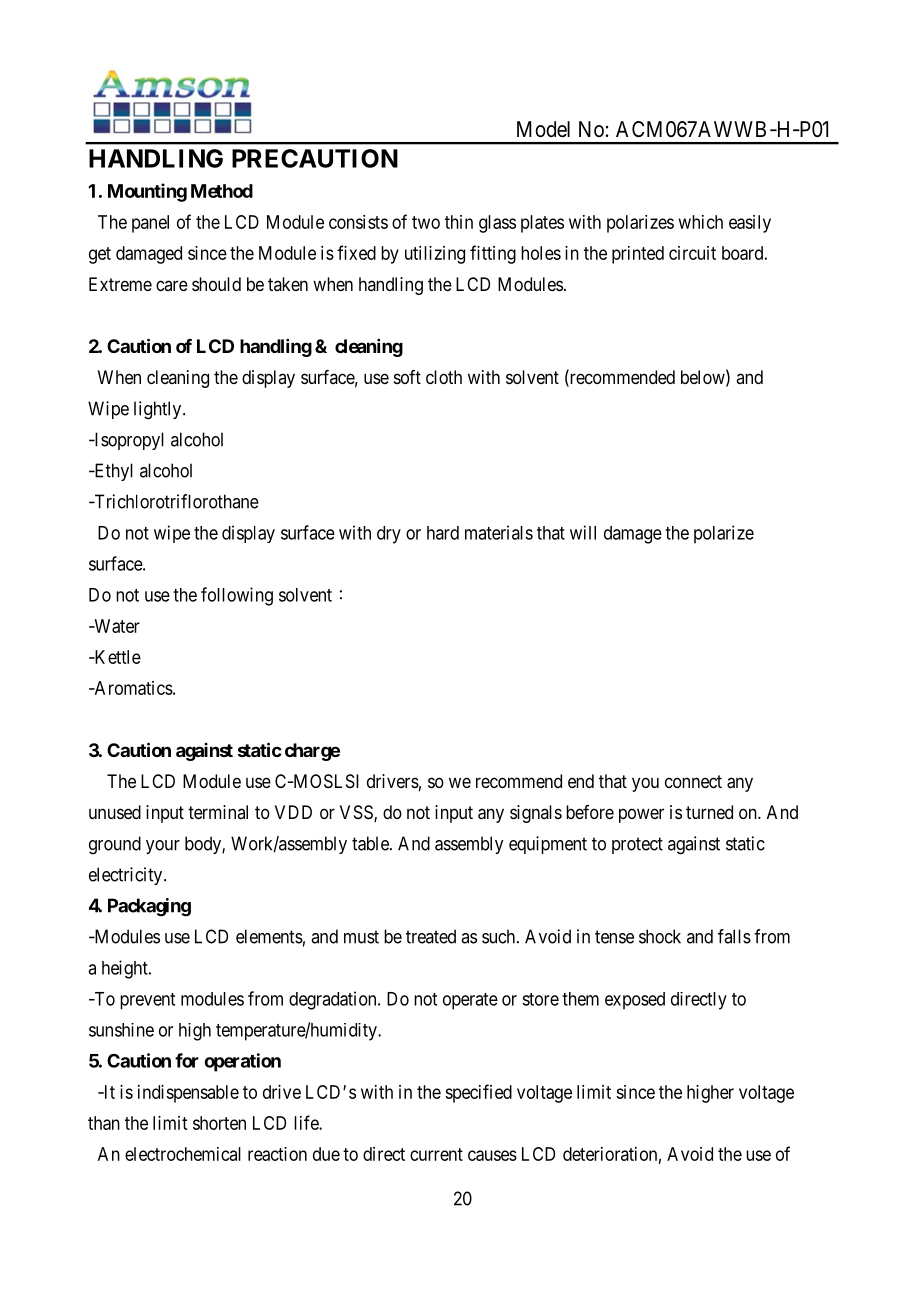 Image resolution: width=924 pixels, height=1308 pixels. Describe the element at coordinates (116, 626) in the document. I see `Water` at that location.
